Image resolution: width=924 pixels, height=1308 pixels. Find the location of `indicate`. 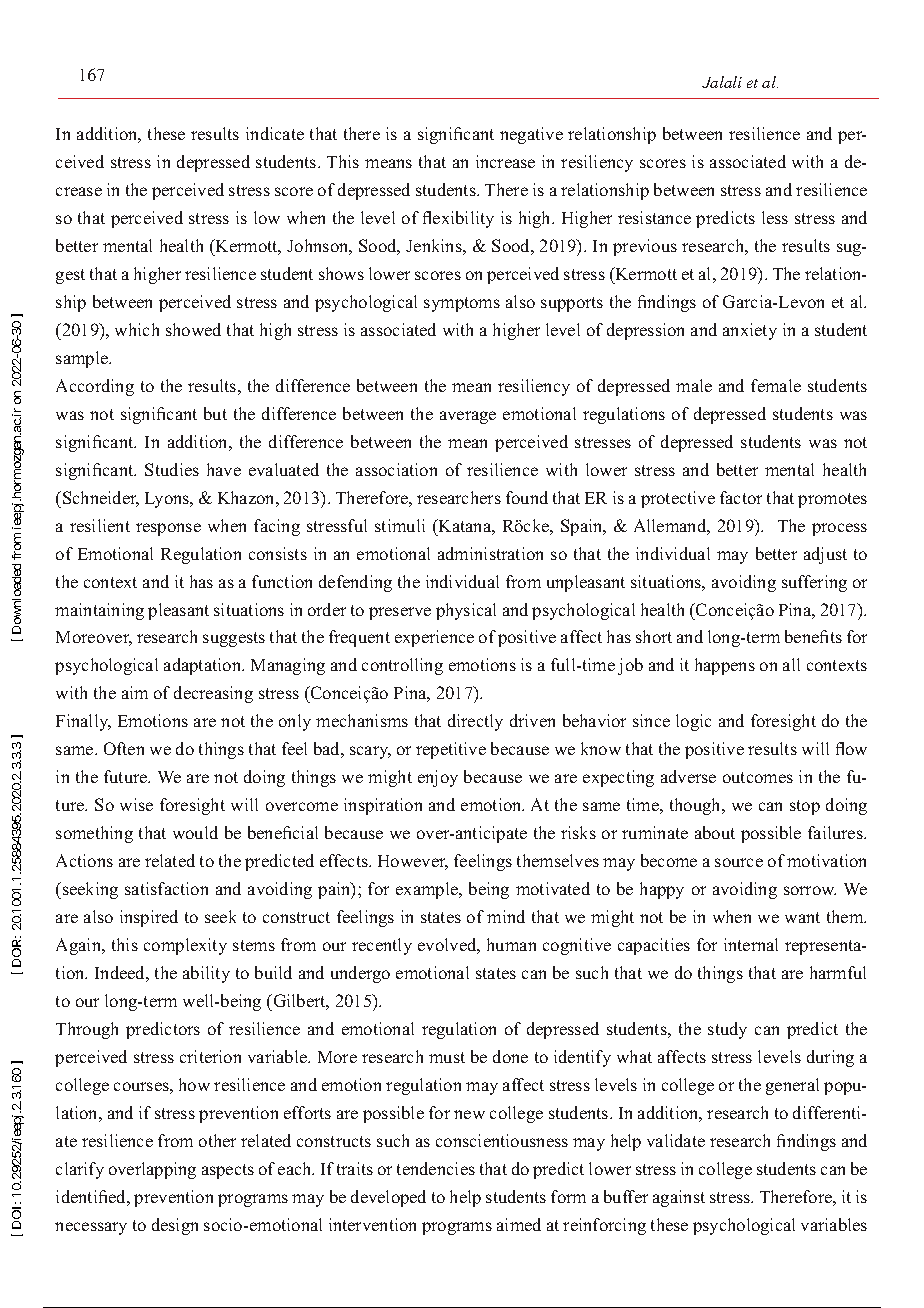

indicate is located at coordinates (275, 133).
